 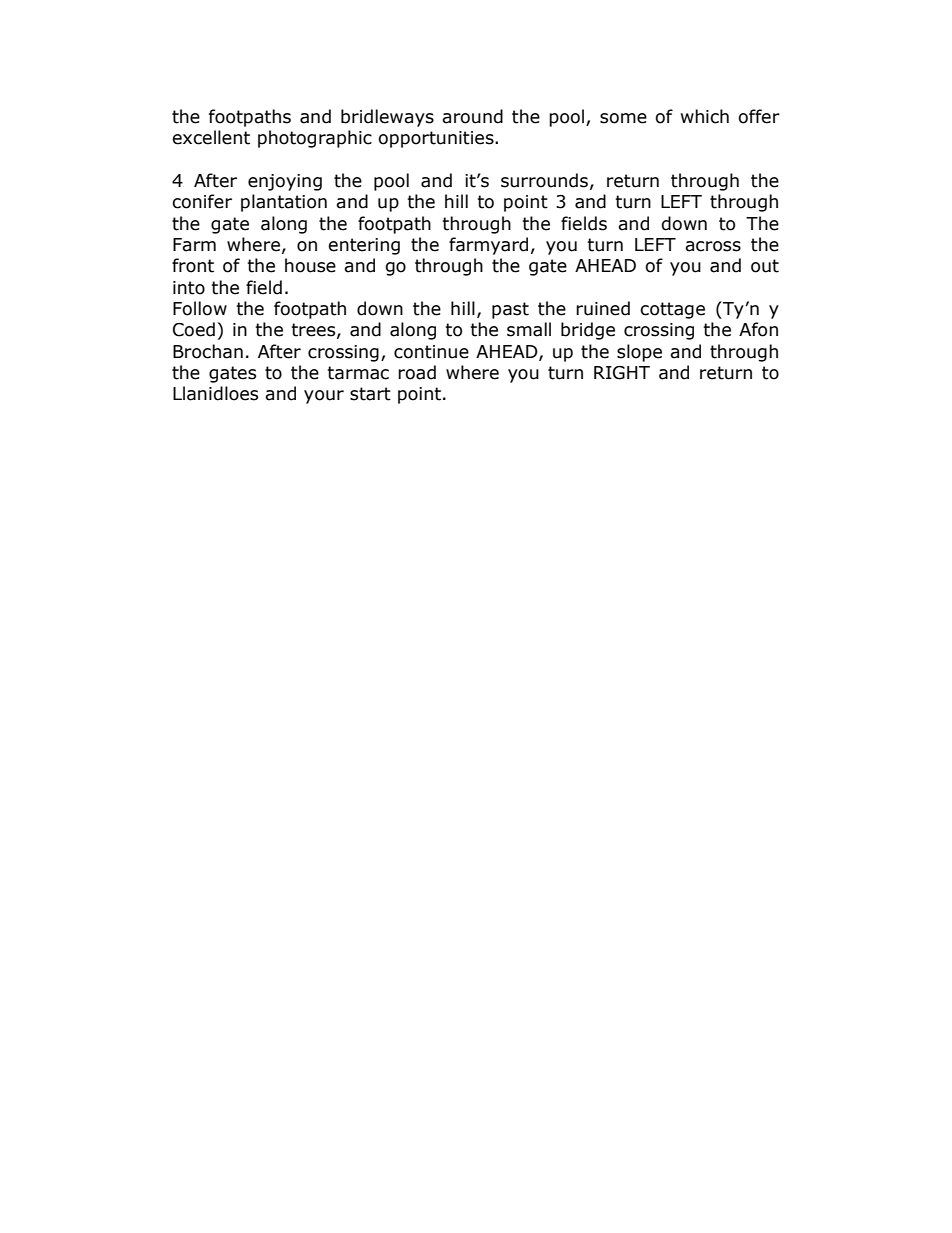 What do you see at coordinates (364, 246) in the screenshot?
I see `entering` at bounding box center [364, 246].
